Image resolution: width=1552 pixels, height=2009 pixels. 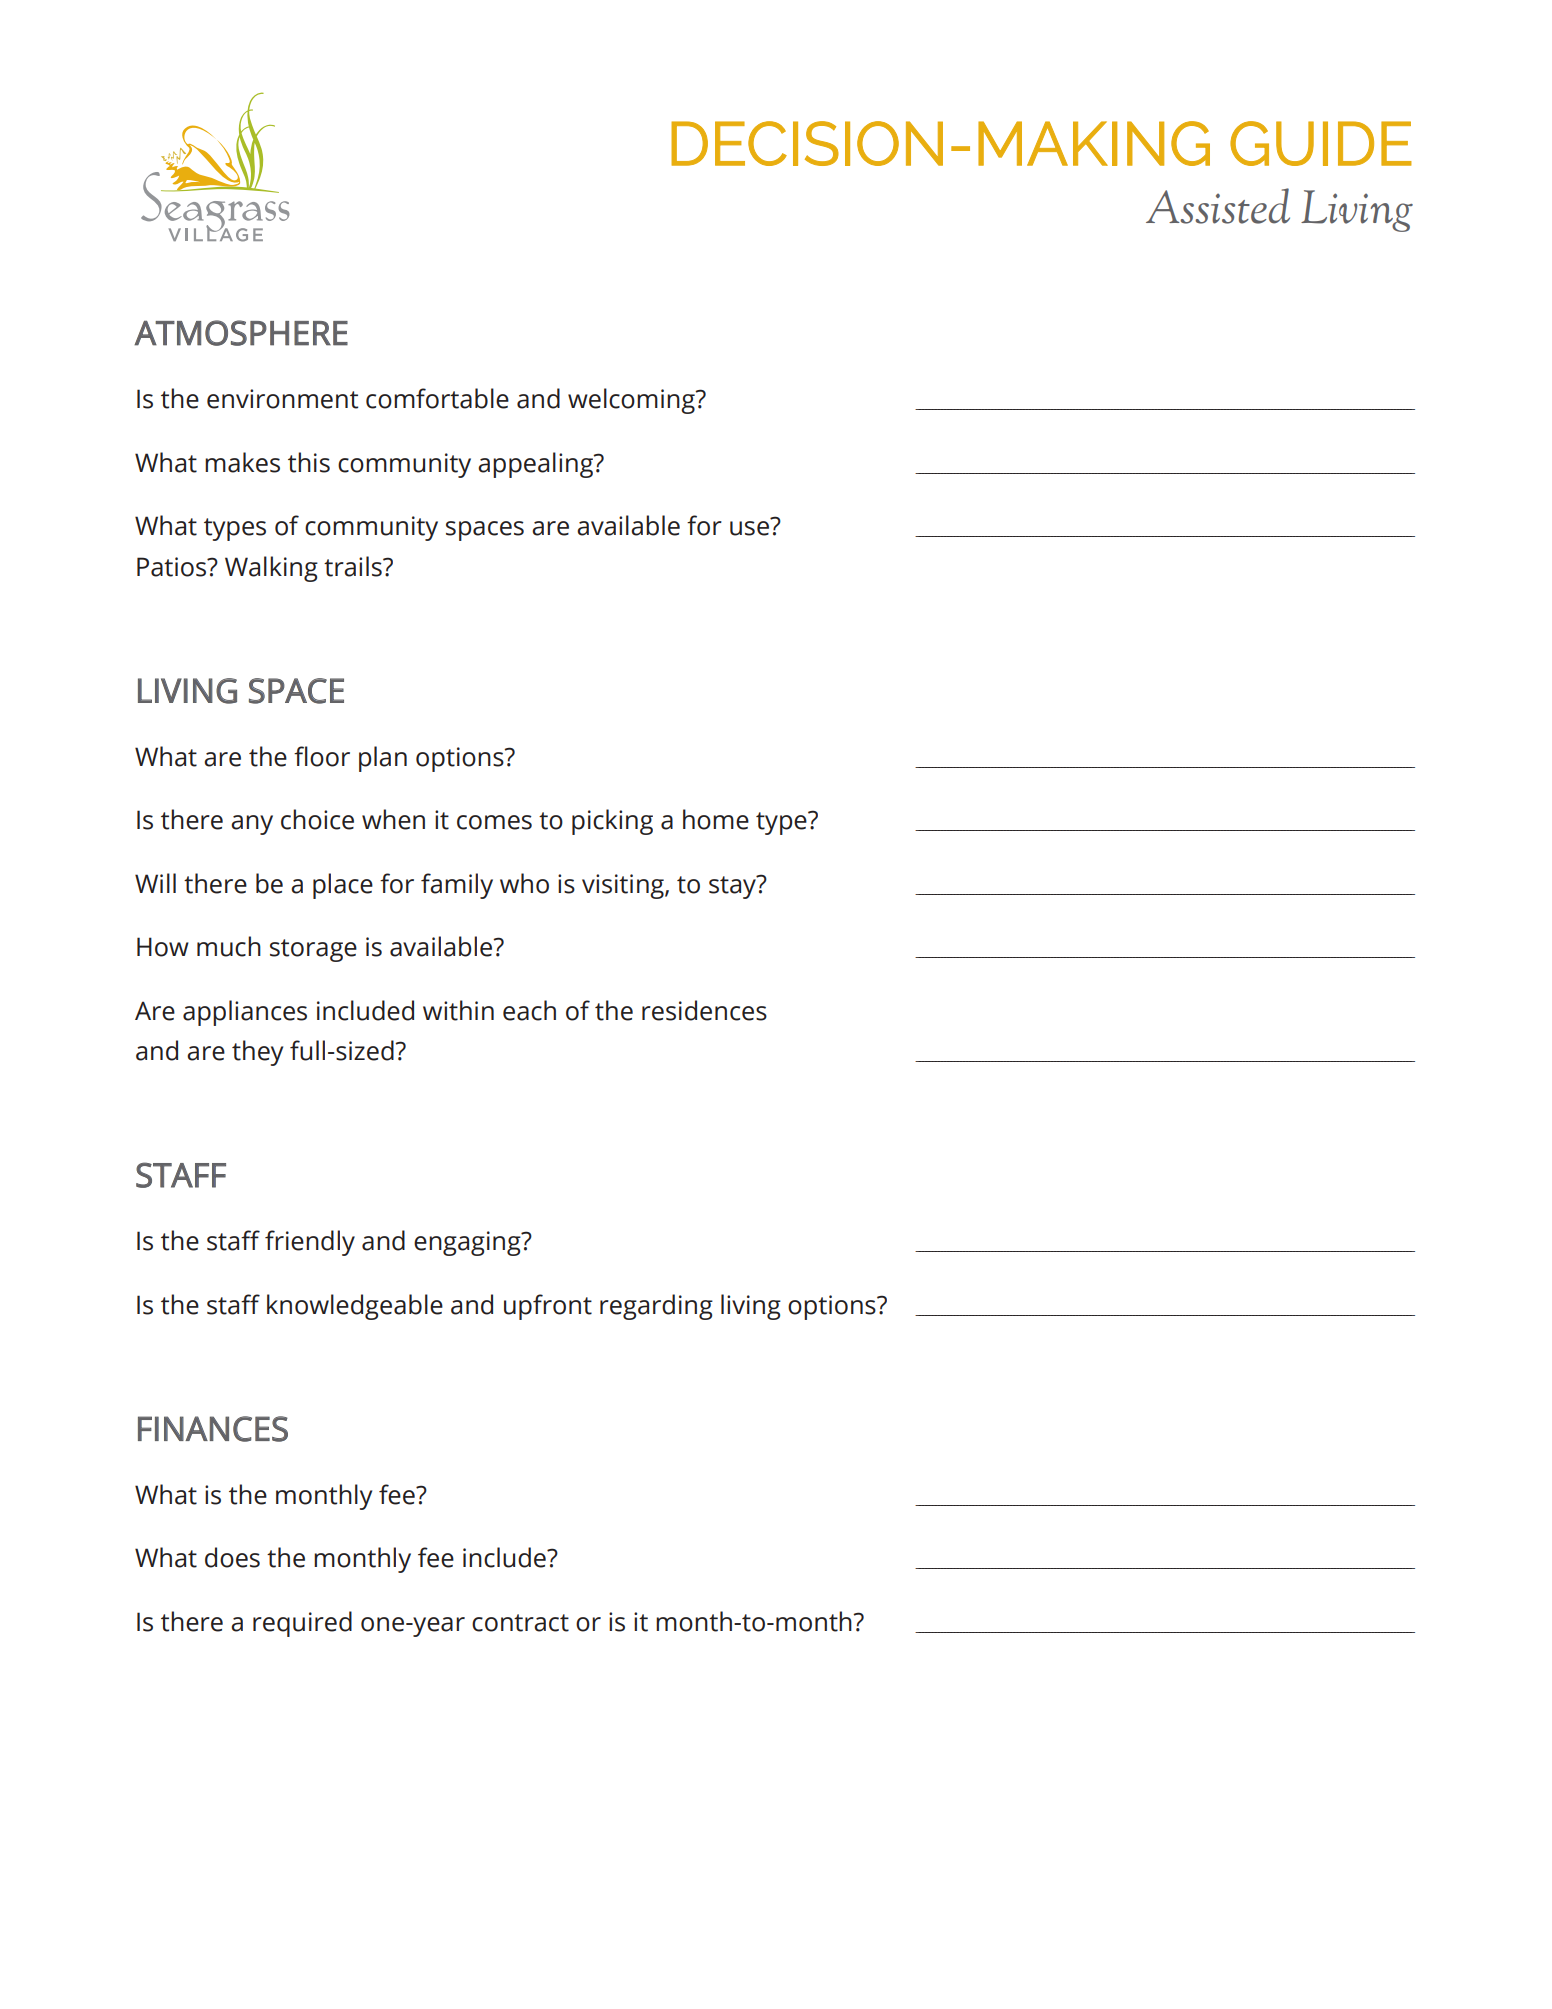 What do you see at coordinates (520, 1623) in the image?
I see `contract` at bounding box center [520, 1623].
